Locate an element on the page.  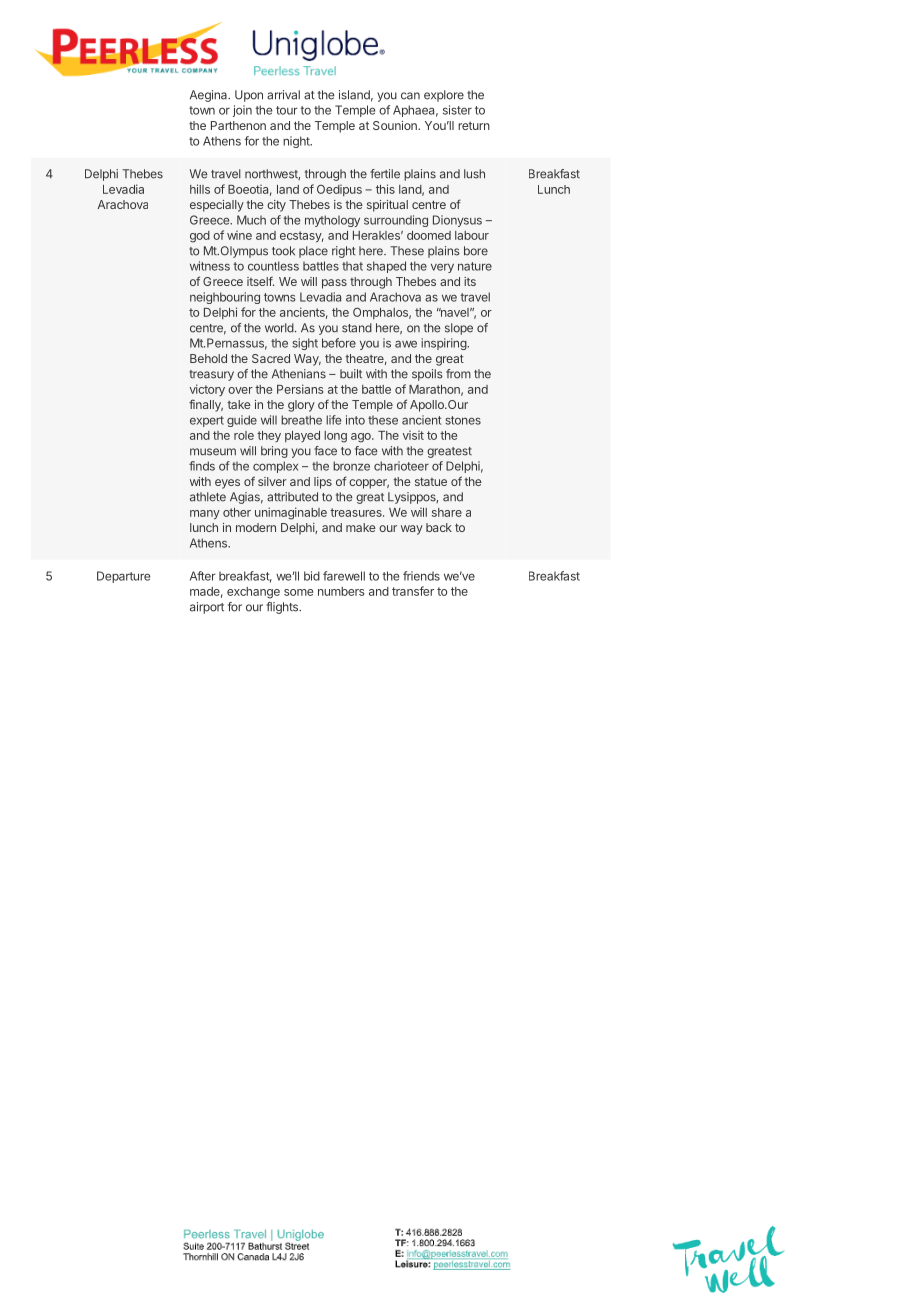
Parthenon is located at coordinates (238, 125).
